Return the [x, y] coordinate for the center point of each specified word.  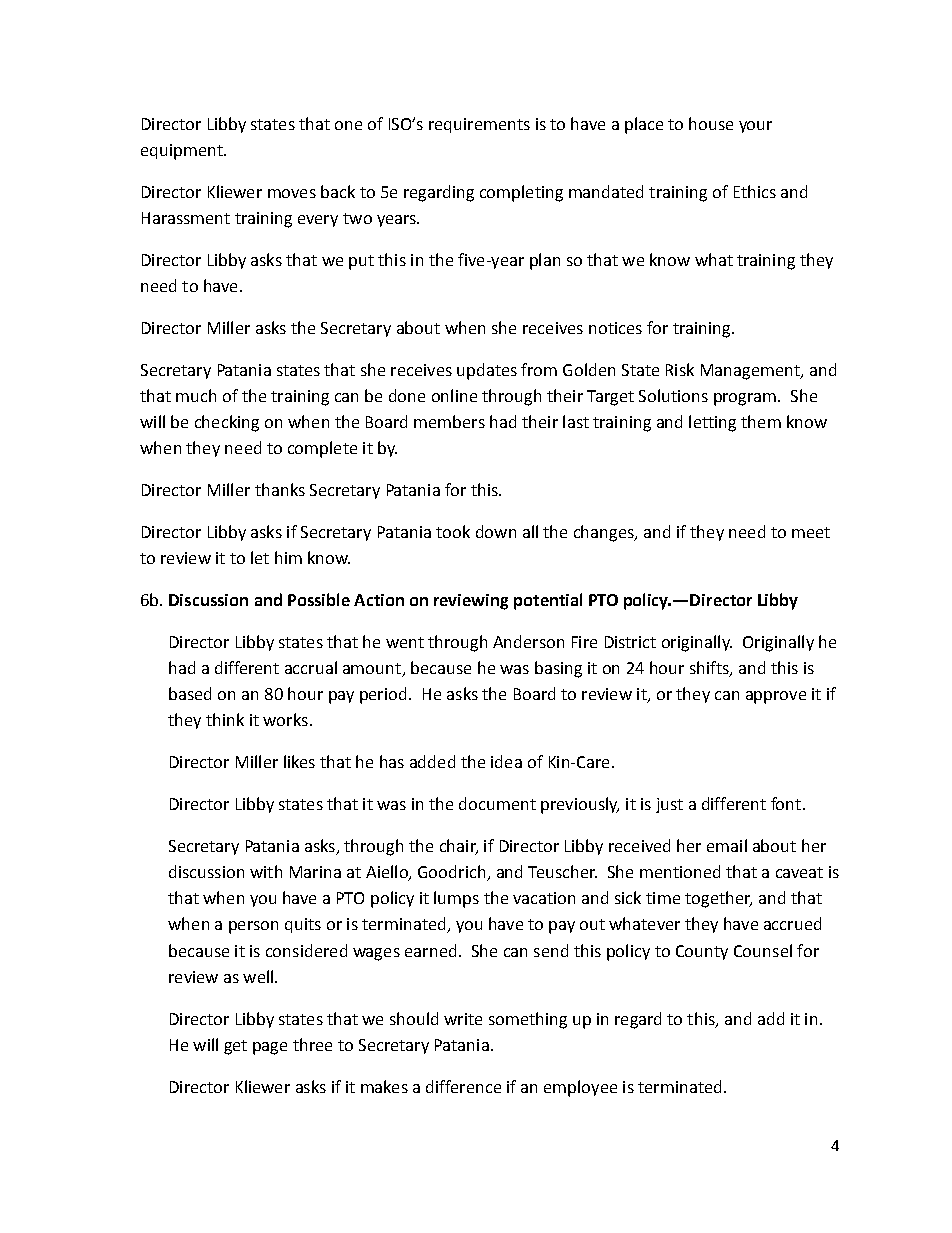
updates [487, 371]
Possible [319, 599]
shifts [710, 669]
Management [751, 372]
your [755, 127]
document [497, 803]
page [270, 1048]
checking [227, 423]
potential [548, 601]
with [266, 871]
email [727, 845]
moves [292, 193]
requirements [479, 125]
